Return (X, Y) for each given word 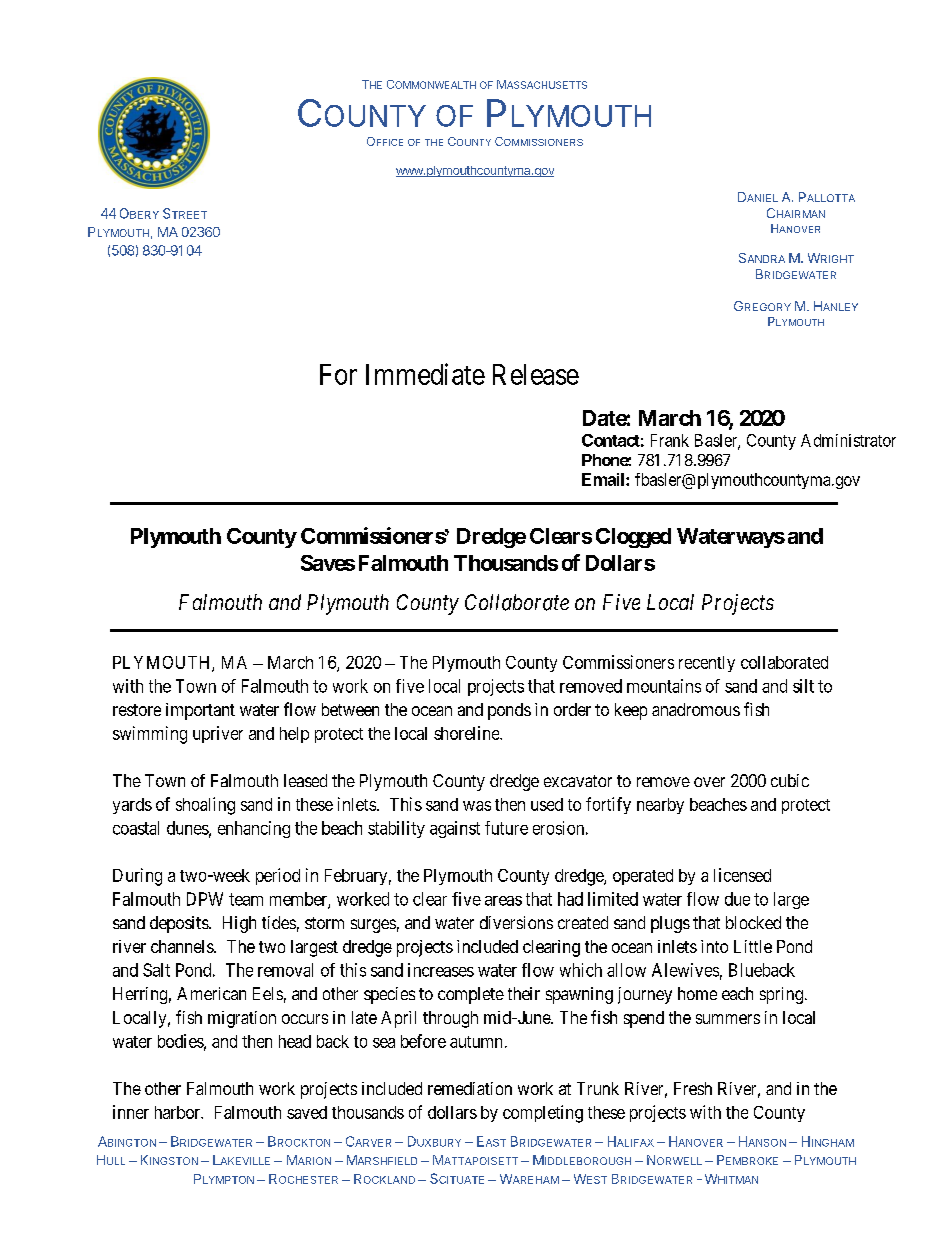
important (200, 711)
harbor (179, 1112)
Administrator (848, 440)
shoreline (467, 733)
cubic (790, 780)
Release (536, 374)
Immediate (425, 374)
